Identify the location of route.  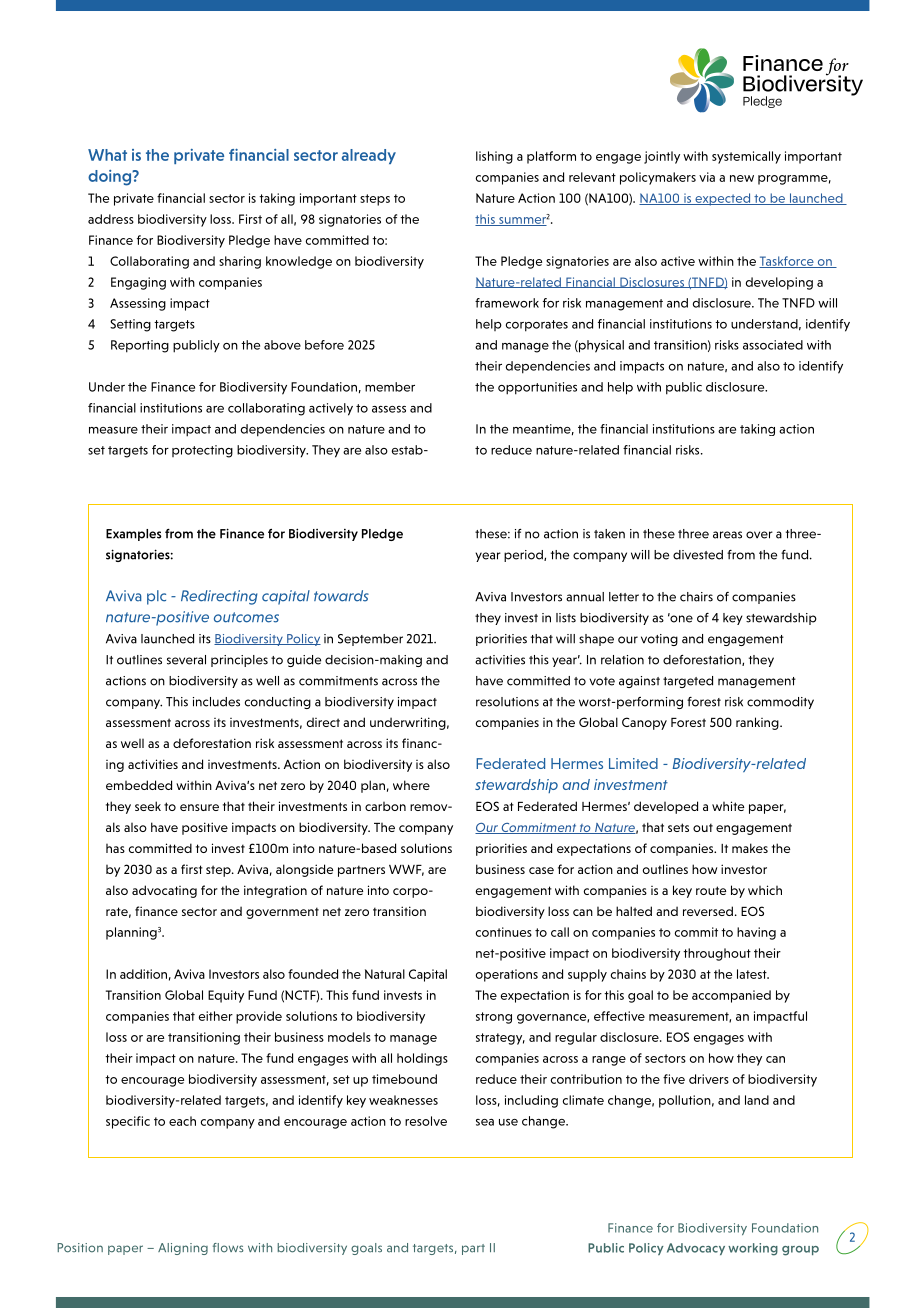
(711, 890).
